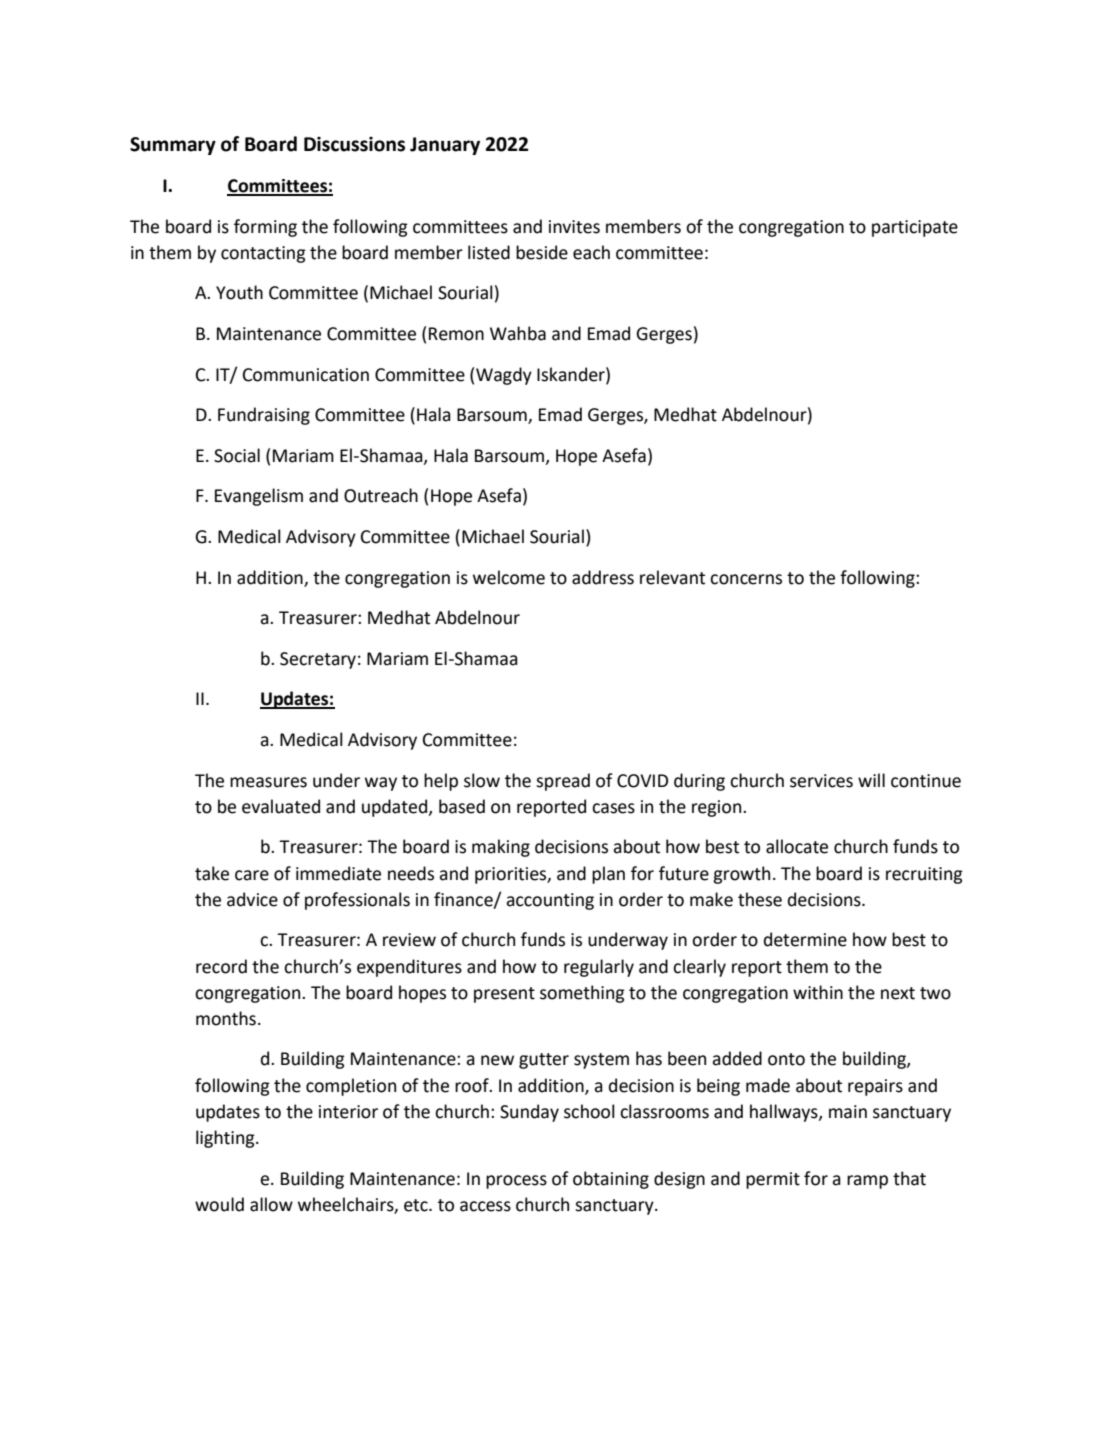 This screenshot has width=1105, height=1430. I want to click on welcome, so click(509, 577).
